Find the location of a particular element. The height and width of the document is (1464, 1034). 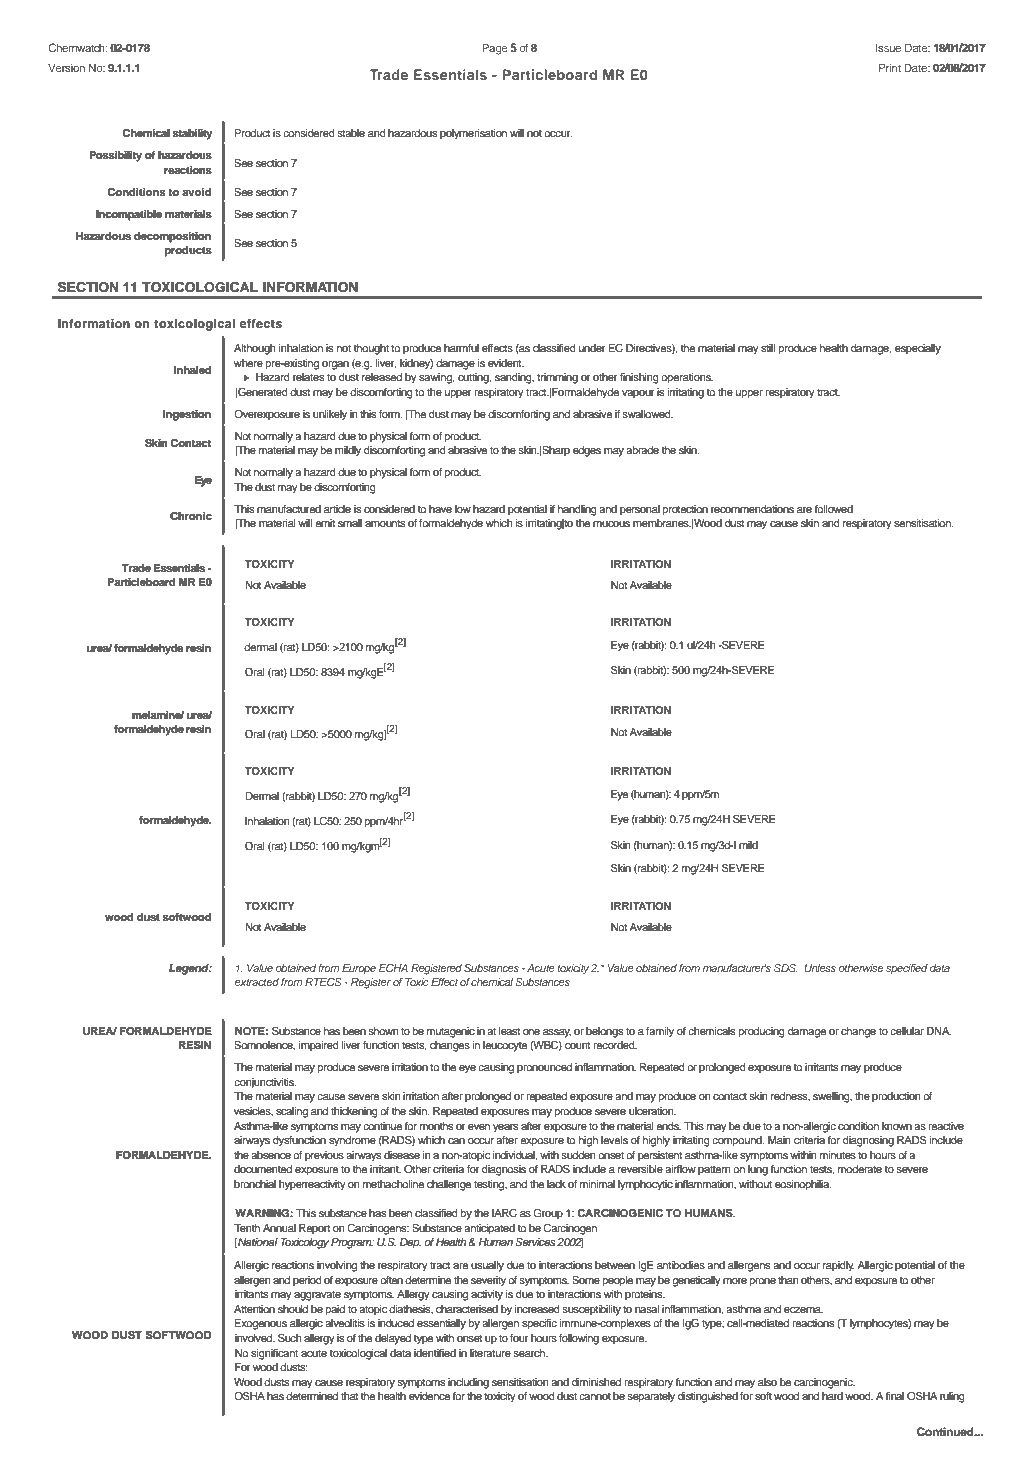

literature is located at coordinates (490, 1353).
